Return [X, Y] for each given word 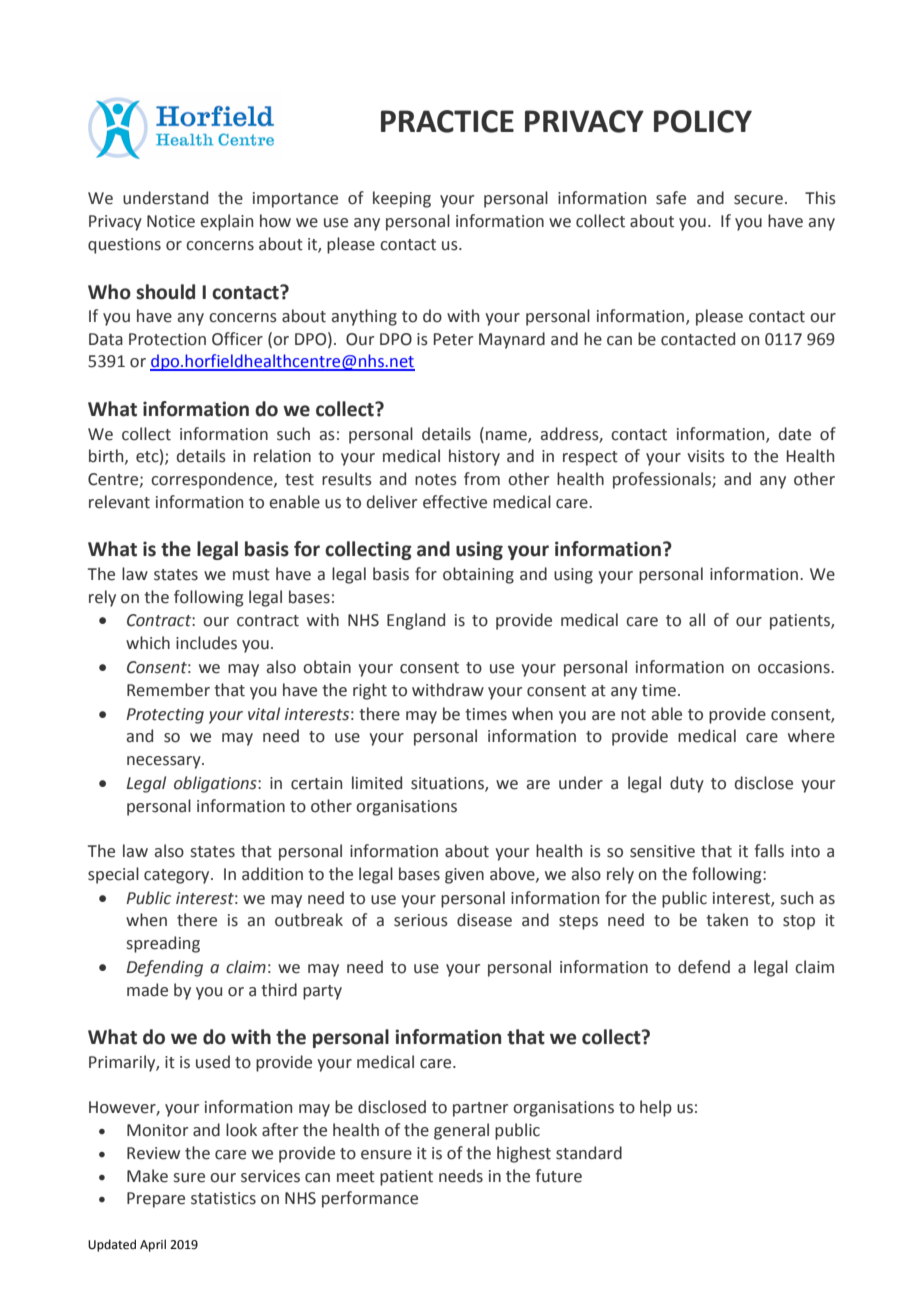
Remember [168, 690]
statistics [223, 1198]
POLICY [703, 121]
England [416, 621]
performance [370, 1199]
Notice [171, 221]
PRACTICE [447, 121]
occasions [795, 667]
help [656, 1108]
